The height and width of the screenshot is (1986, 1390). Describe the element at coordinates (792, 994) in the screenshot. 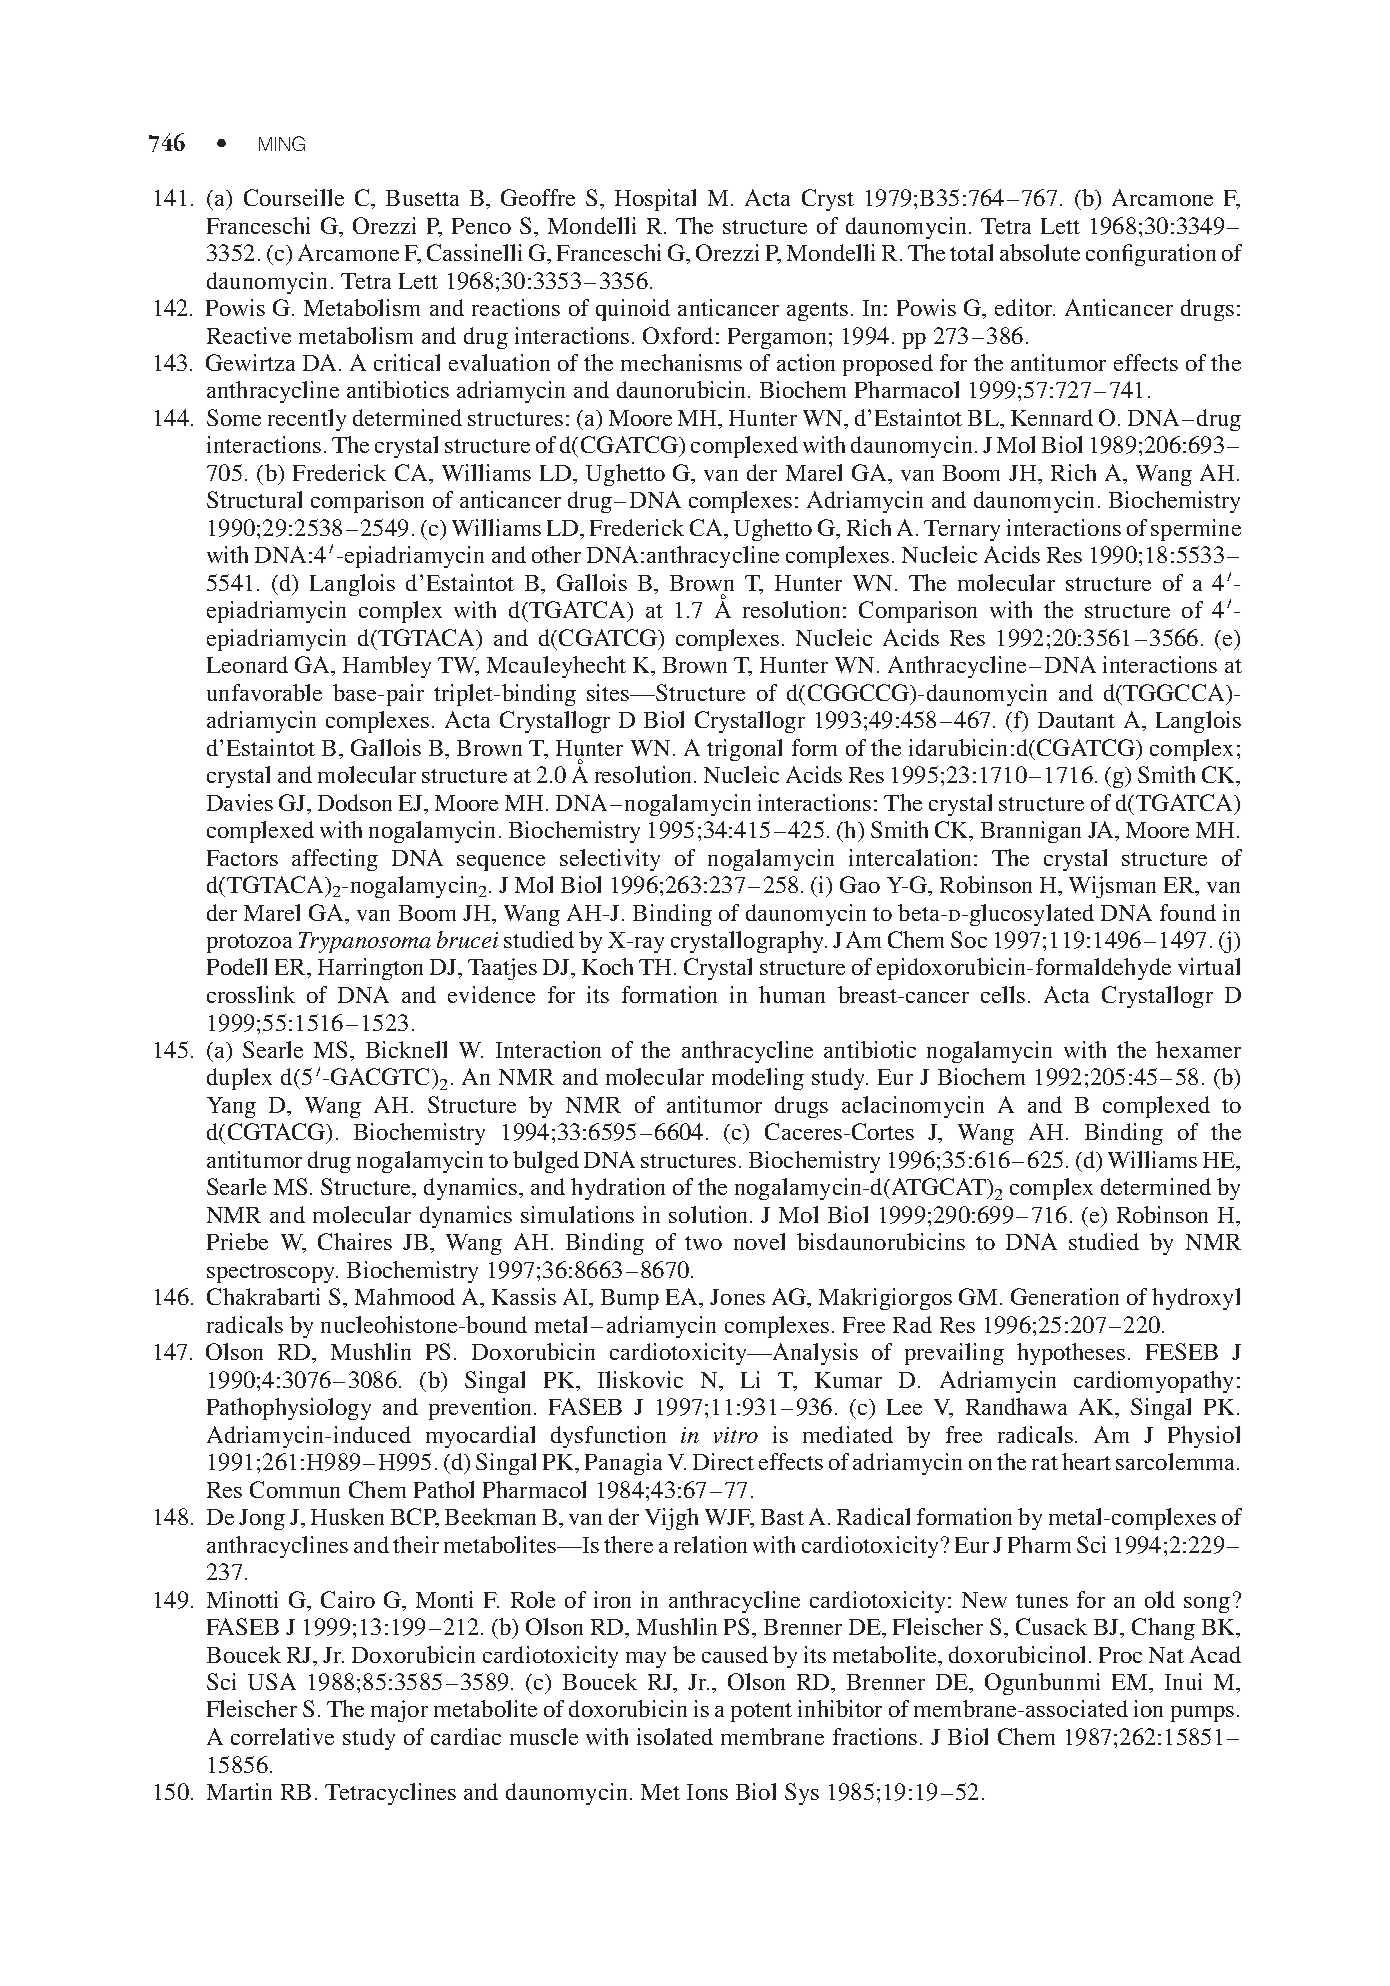

I see `human` at that location.
